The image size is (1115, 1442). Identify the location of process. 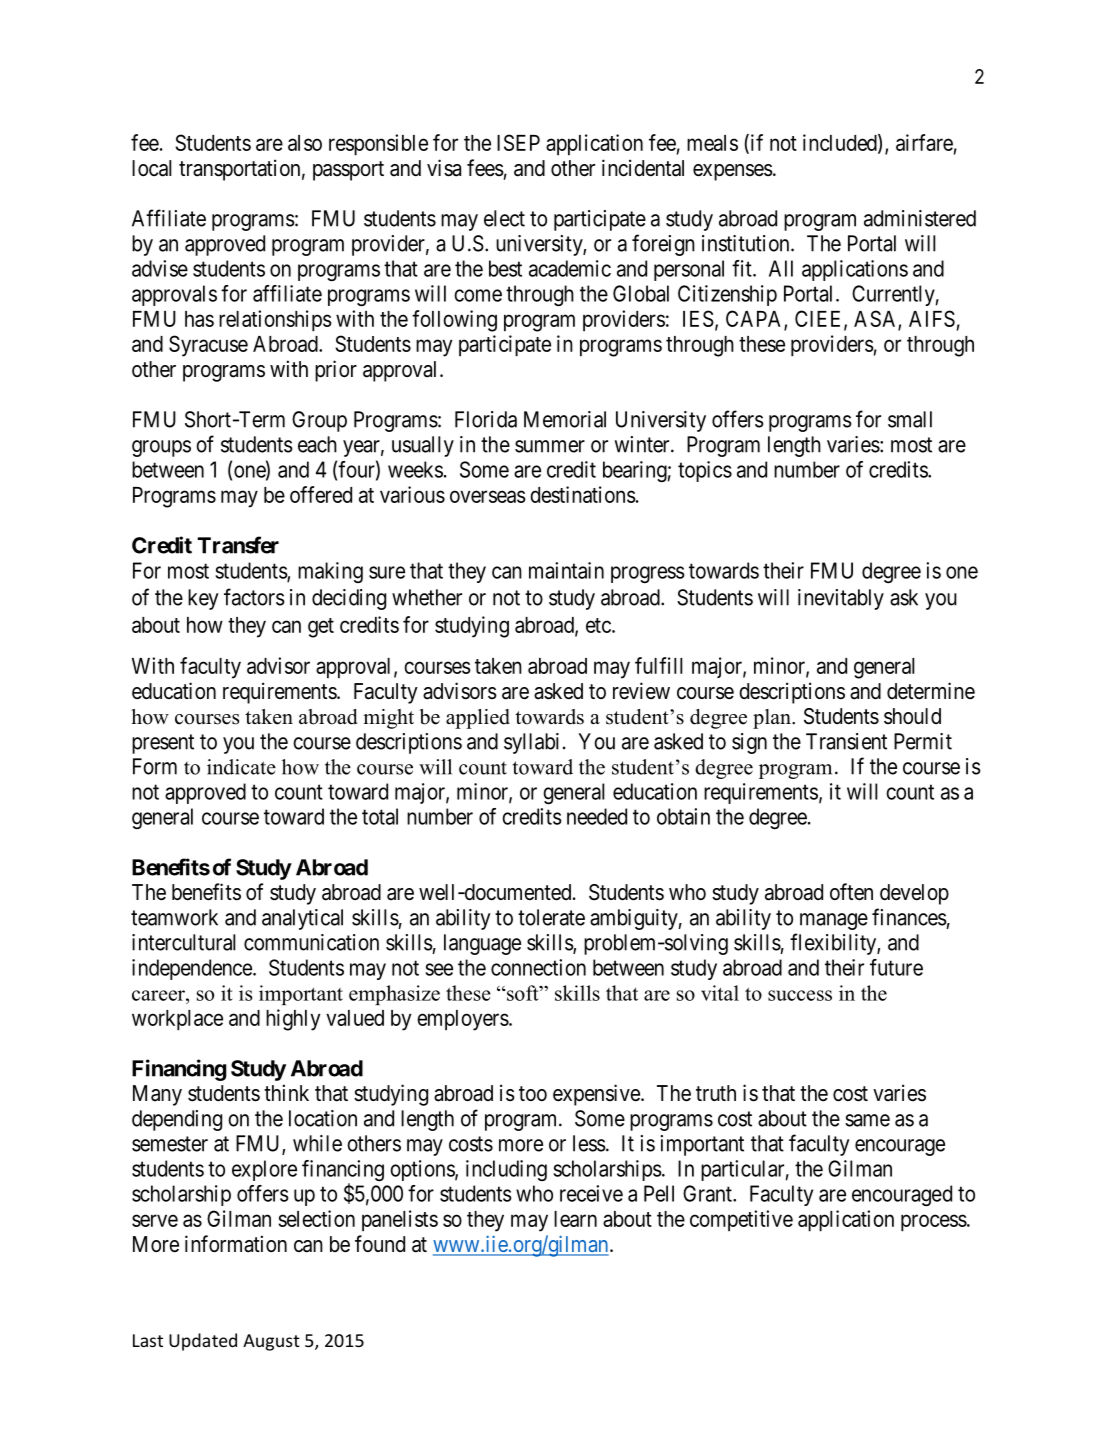
(934, 1223).
